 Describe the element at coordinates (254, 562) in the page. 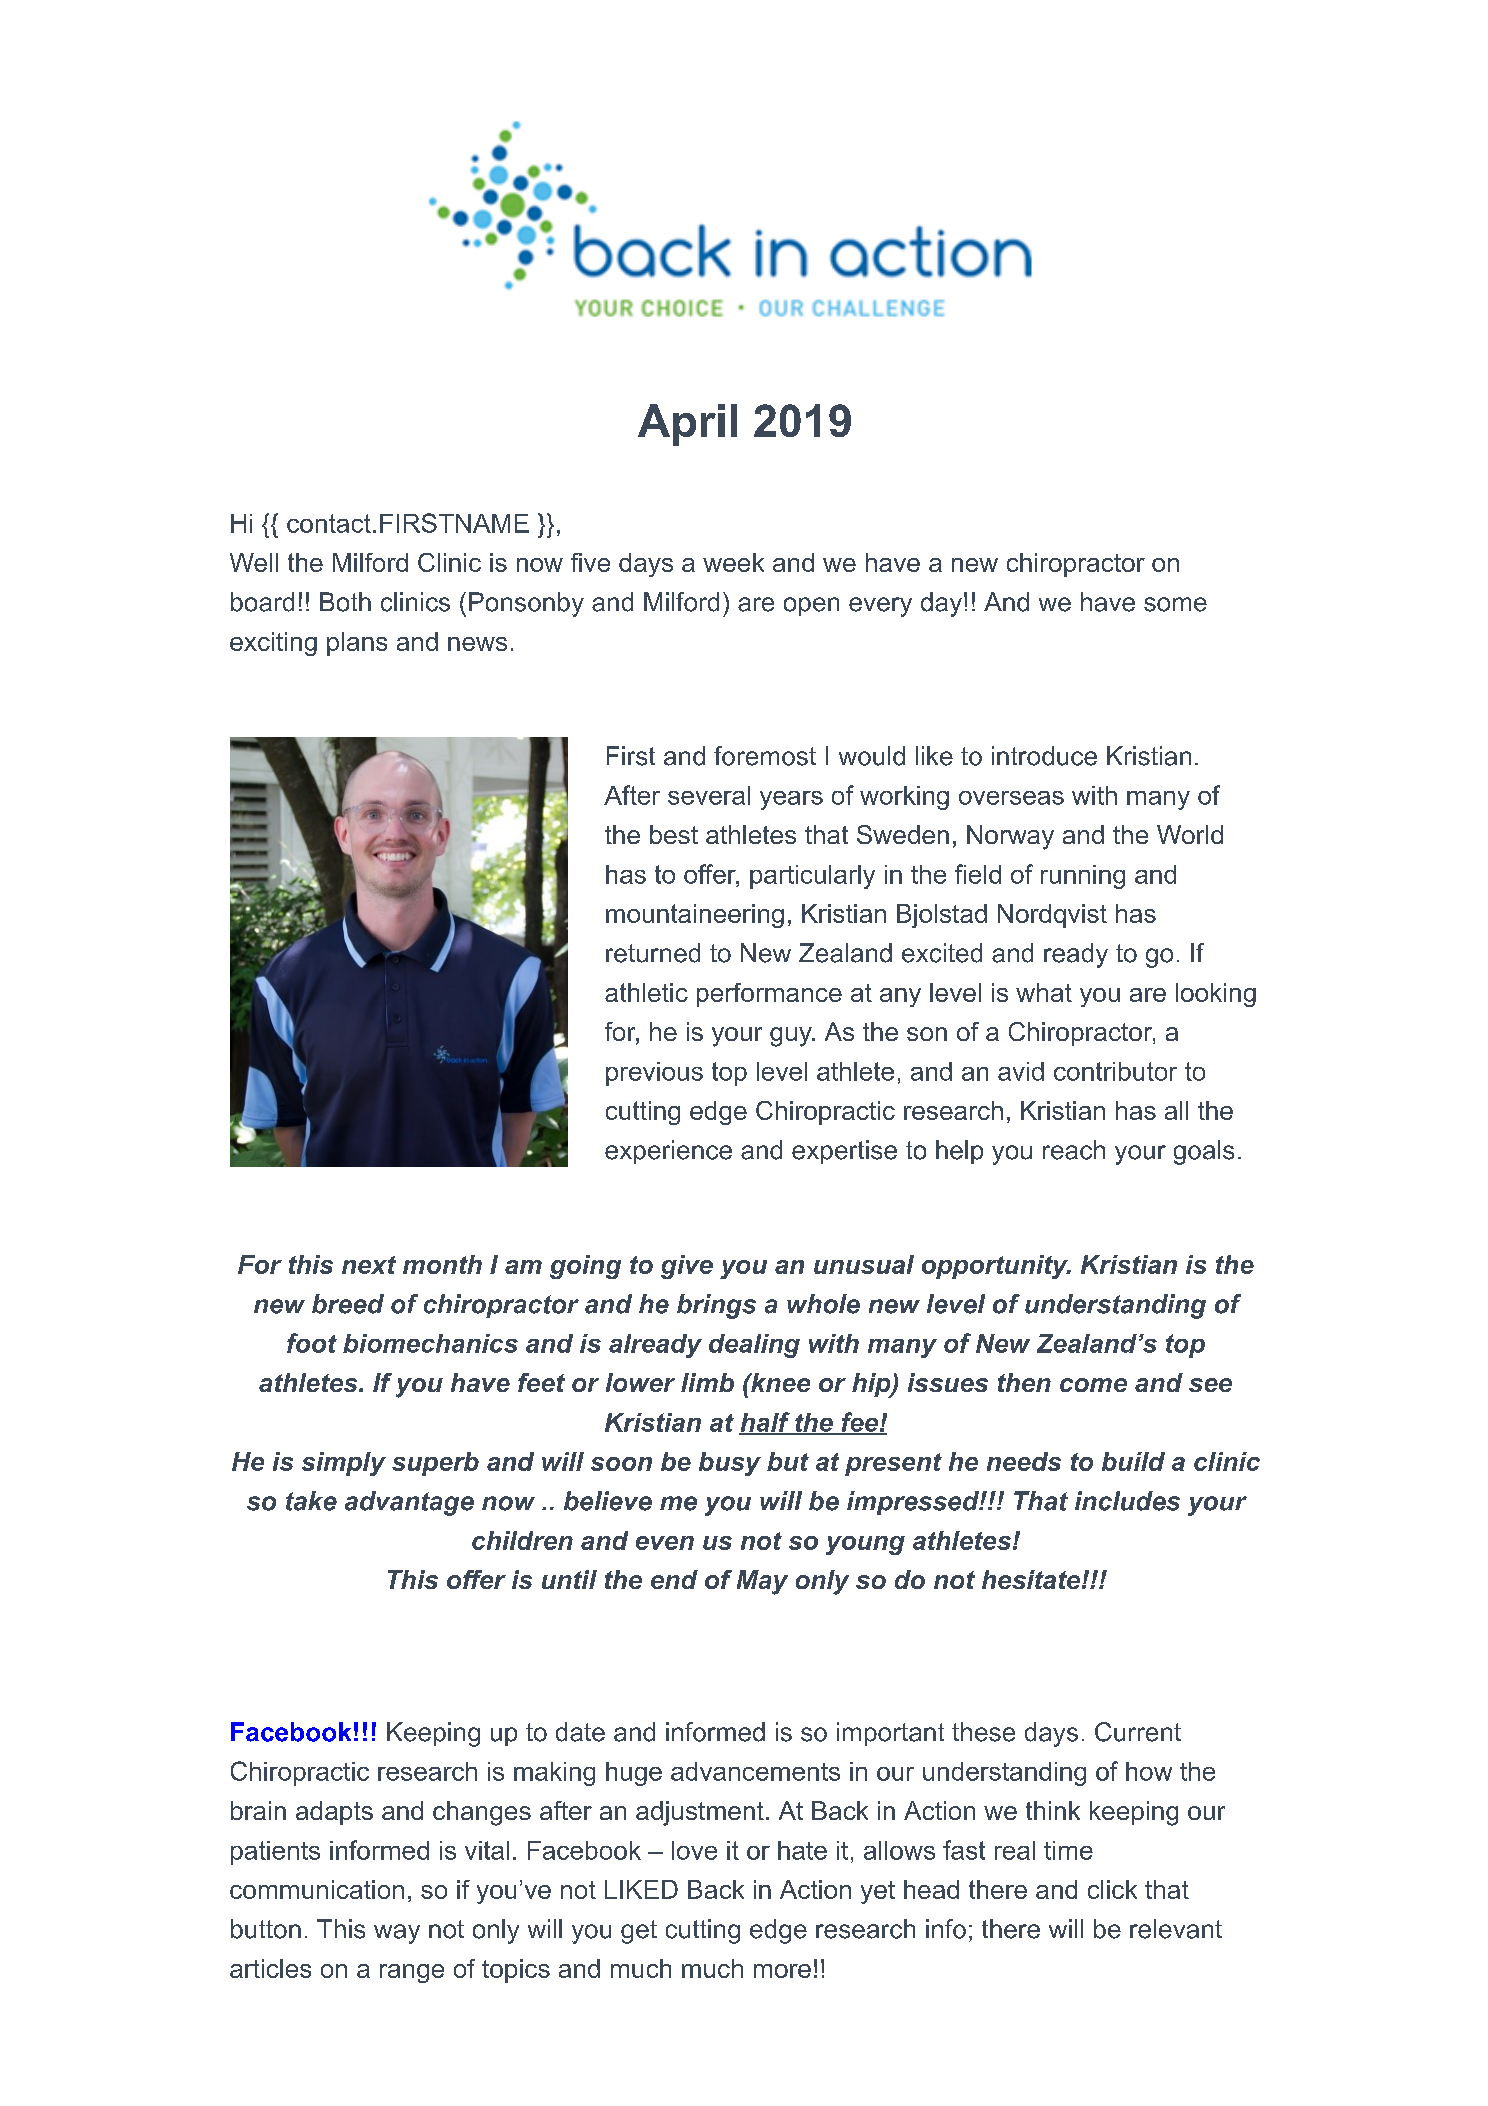

I see `Well` at that location.
